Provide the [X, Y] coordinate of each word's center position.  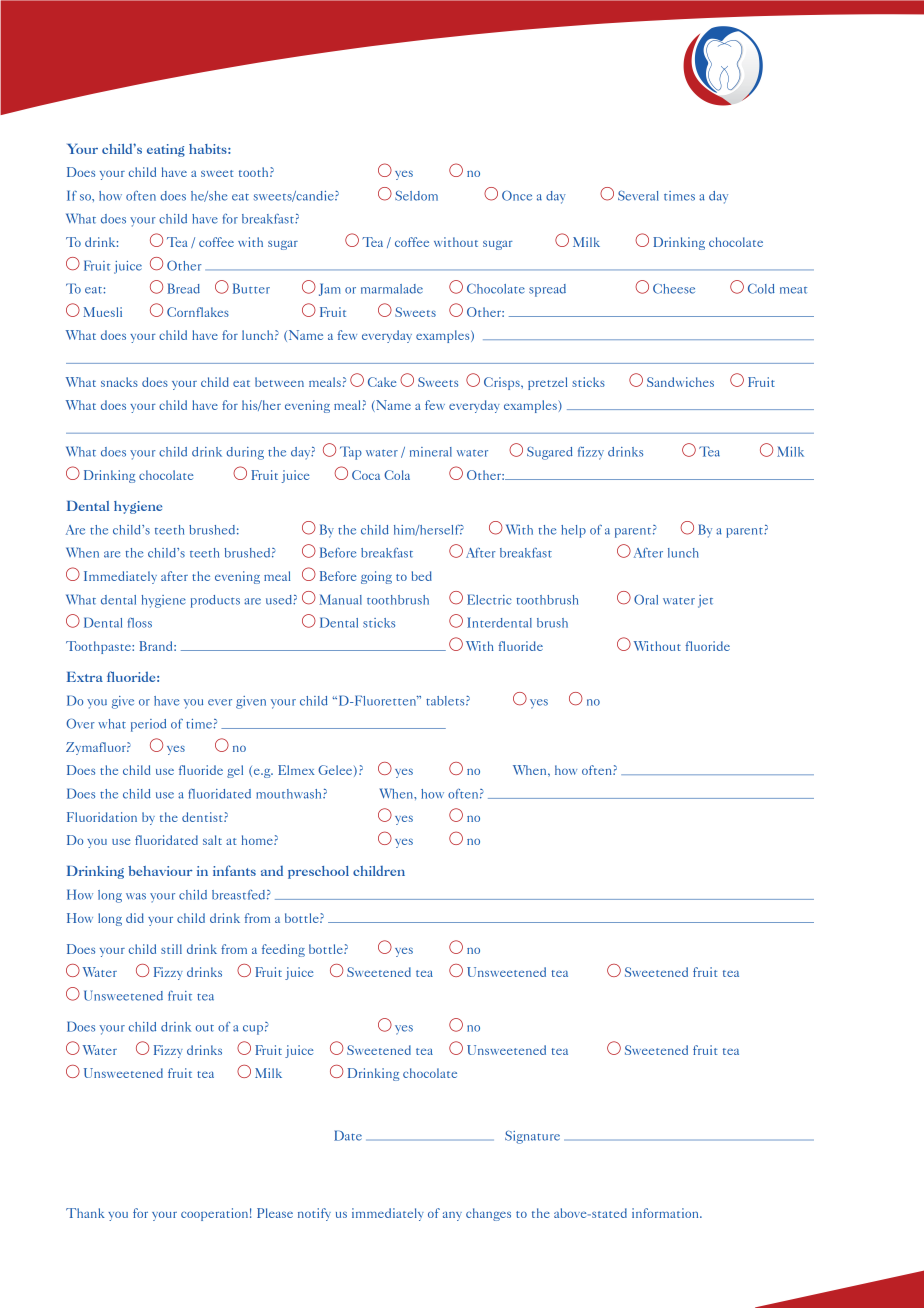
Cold [761, 288]
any [452, 1216]
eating [166, 150]
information [666, 1213]
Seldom [416, 195]
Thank [85, 1213]
